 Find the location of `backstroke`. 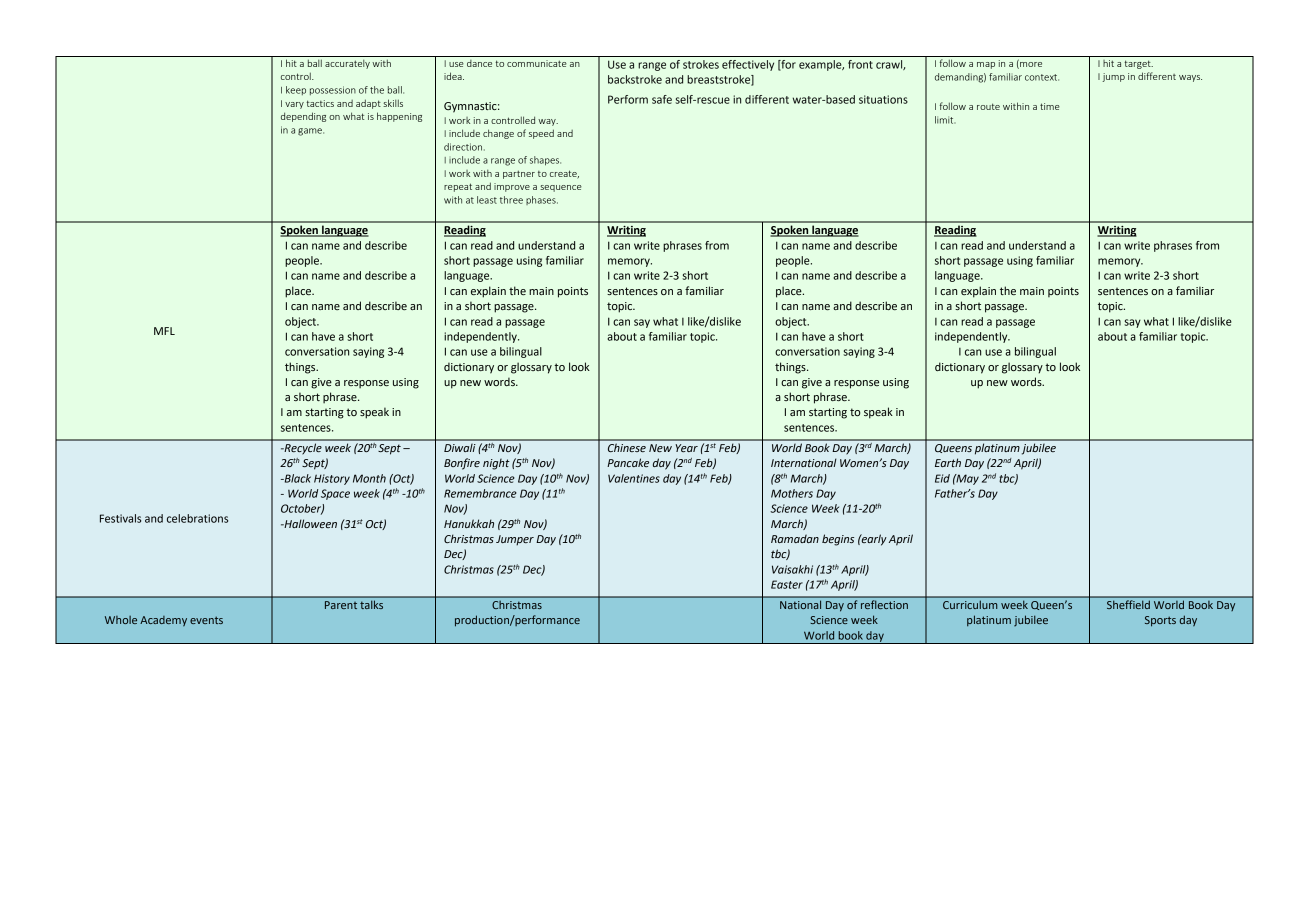

backstroke is located at coordinates (635, 79).
